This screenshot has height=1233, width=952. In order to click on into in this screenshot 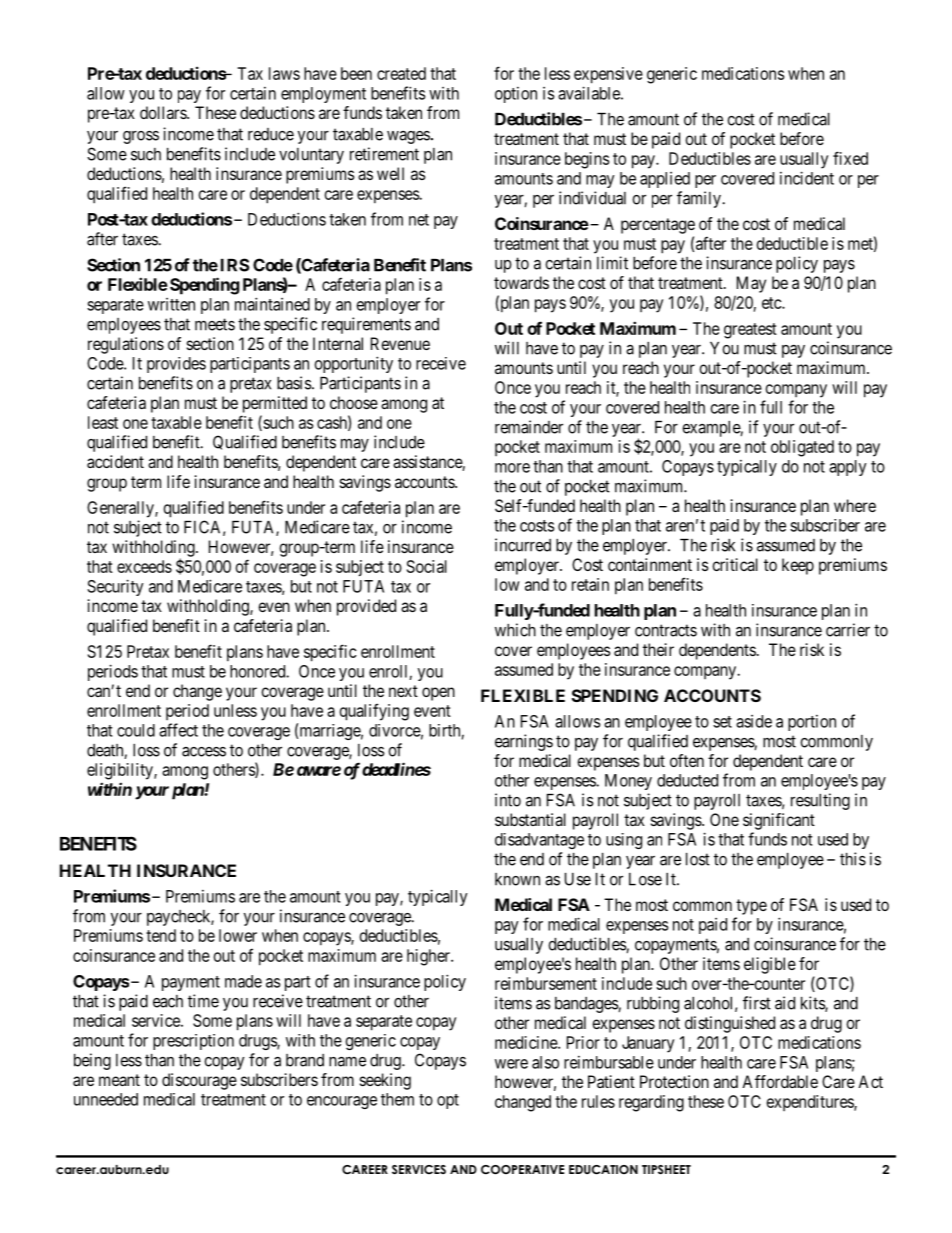, I will do `click(508, 800)`.
